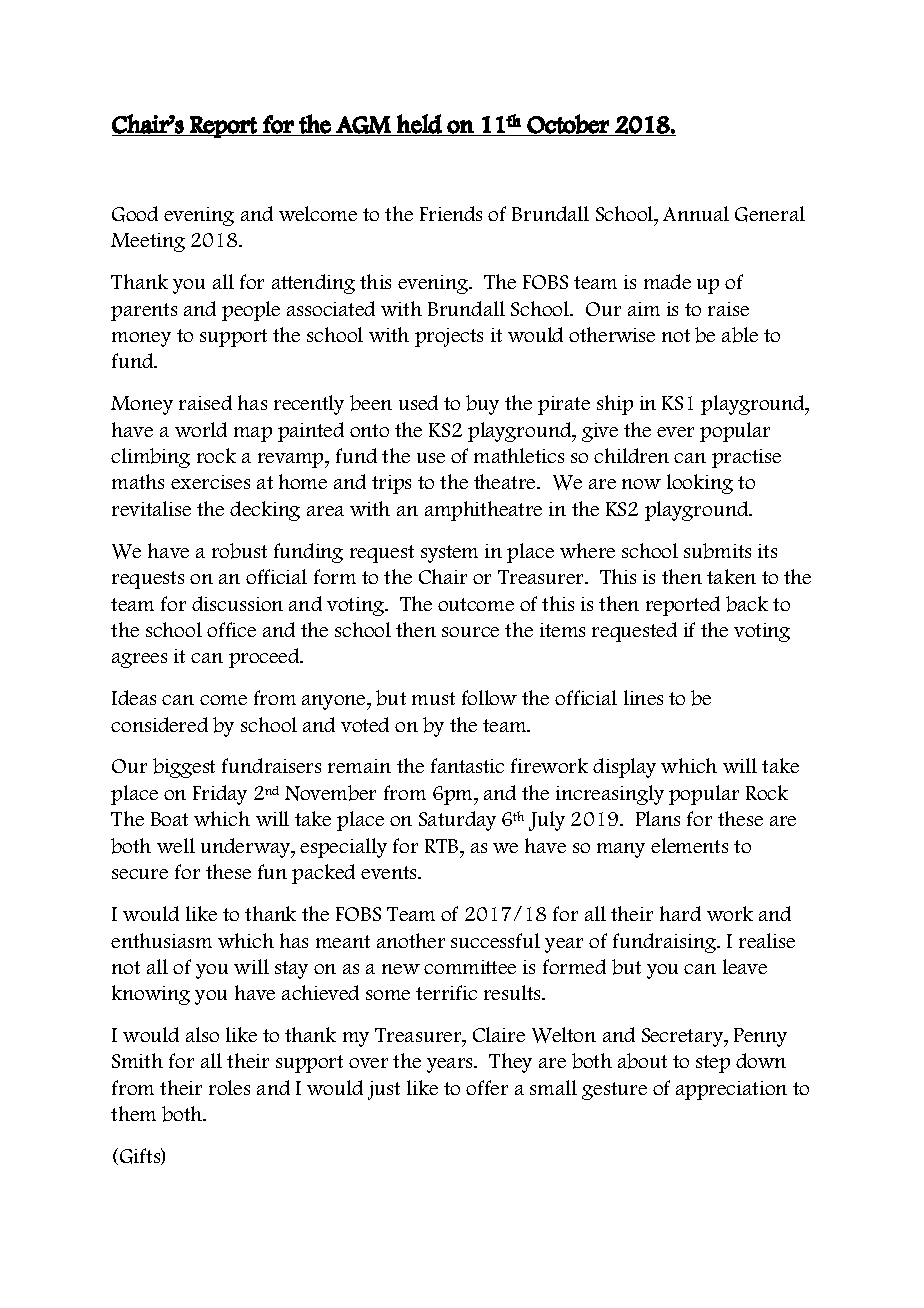 This screenshot has width=924, height=1308. Describe the element at coordinates (487, 1087) in the screenshot. I see `offer` at that location.
